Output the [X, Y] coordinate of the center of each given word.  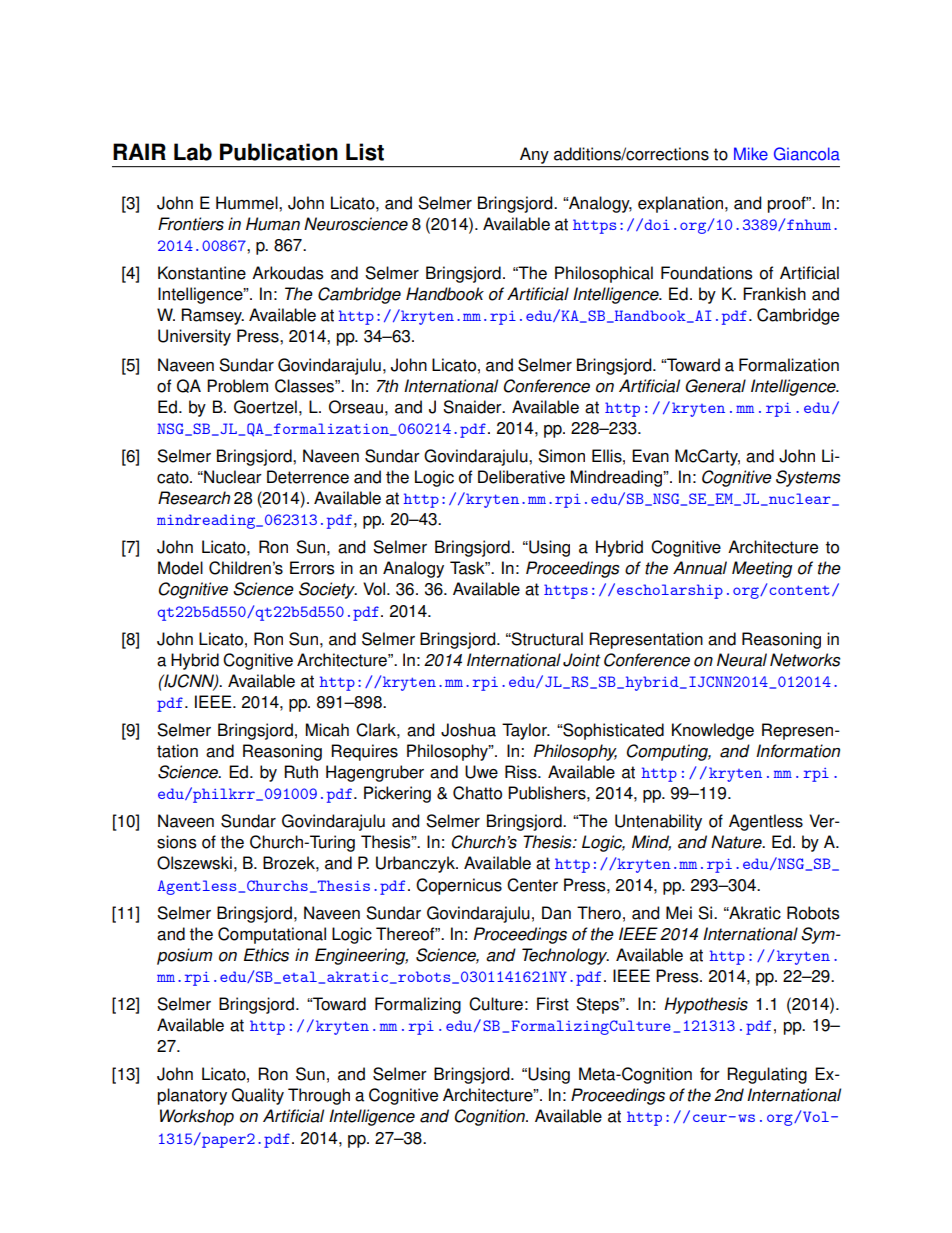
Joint [582, 660]
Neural [742, 660]
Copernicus [459, 886]
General [715, 386]
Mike [751, 154]
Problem [237, 386]
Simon [561, 456]
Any [534, 155]
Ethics [266, 955]
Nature [737, 842]
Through [319, 1096]
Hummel [248, 203]
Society [328, 590]
